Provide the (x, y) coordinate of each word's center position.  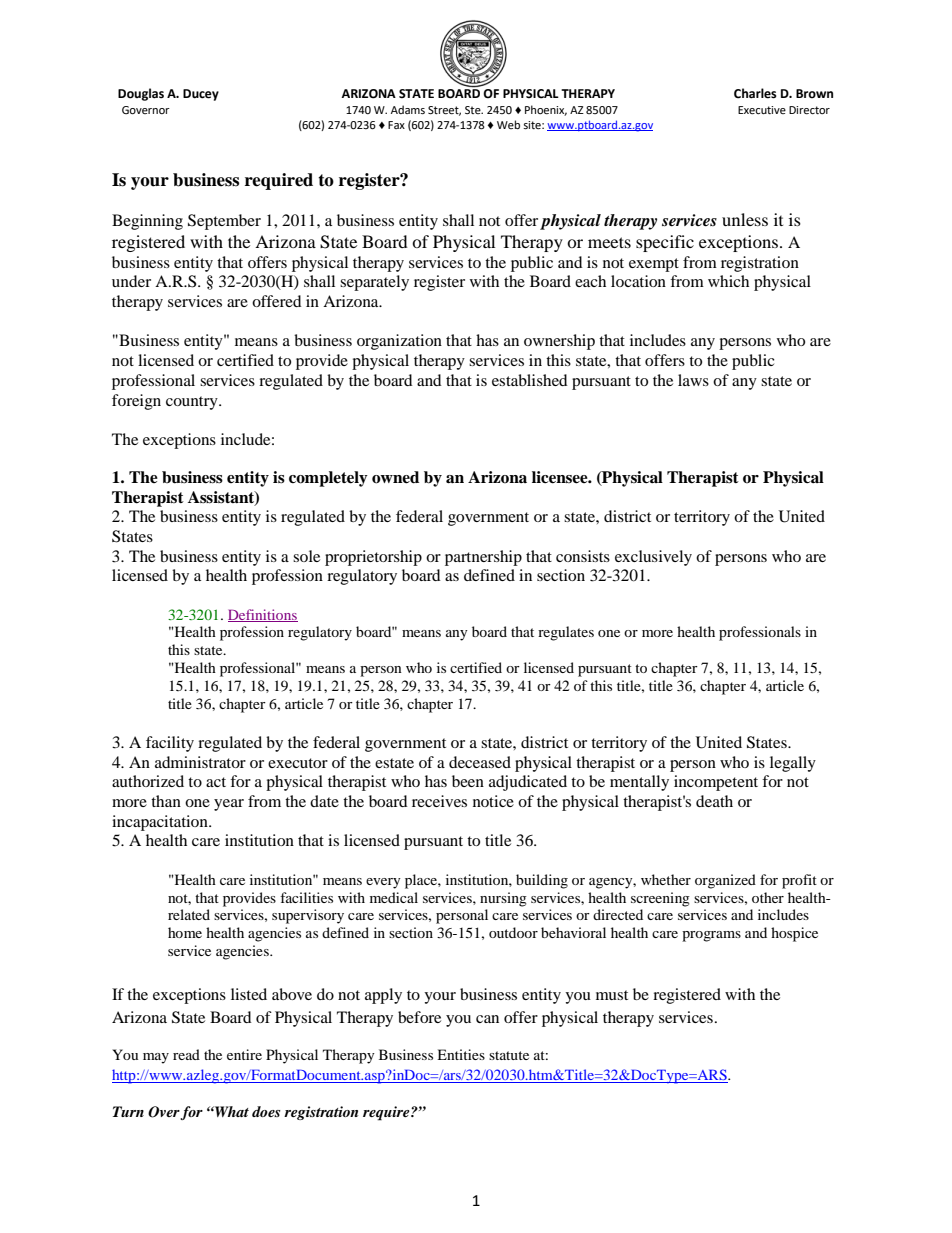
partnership (483, 558)
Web (508, 124)
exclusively (653, 558)
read (186, 1054)
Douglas (141, 94)
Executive (762, 110)
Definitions (263, 615)
